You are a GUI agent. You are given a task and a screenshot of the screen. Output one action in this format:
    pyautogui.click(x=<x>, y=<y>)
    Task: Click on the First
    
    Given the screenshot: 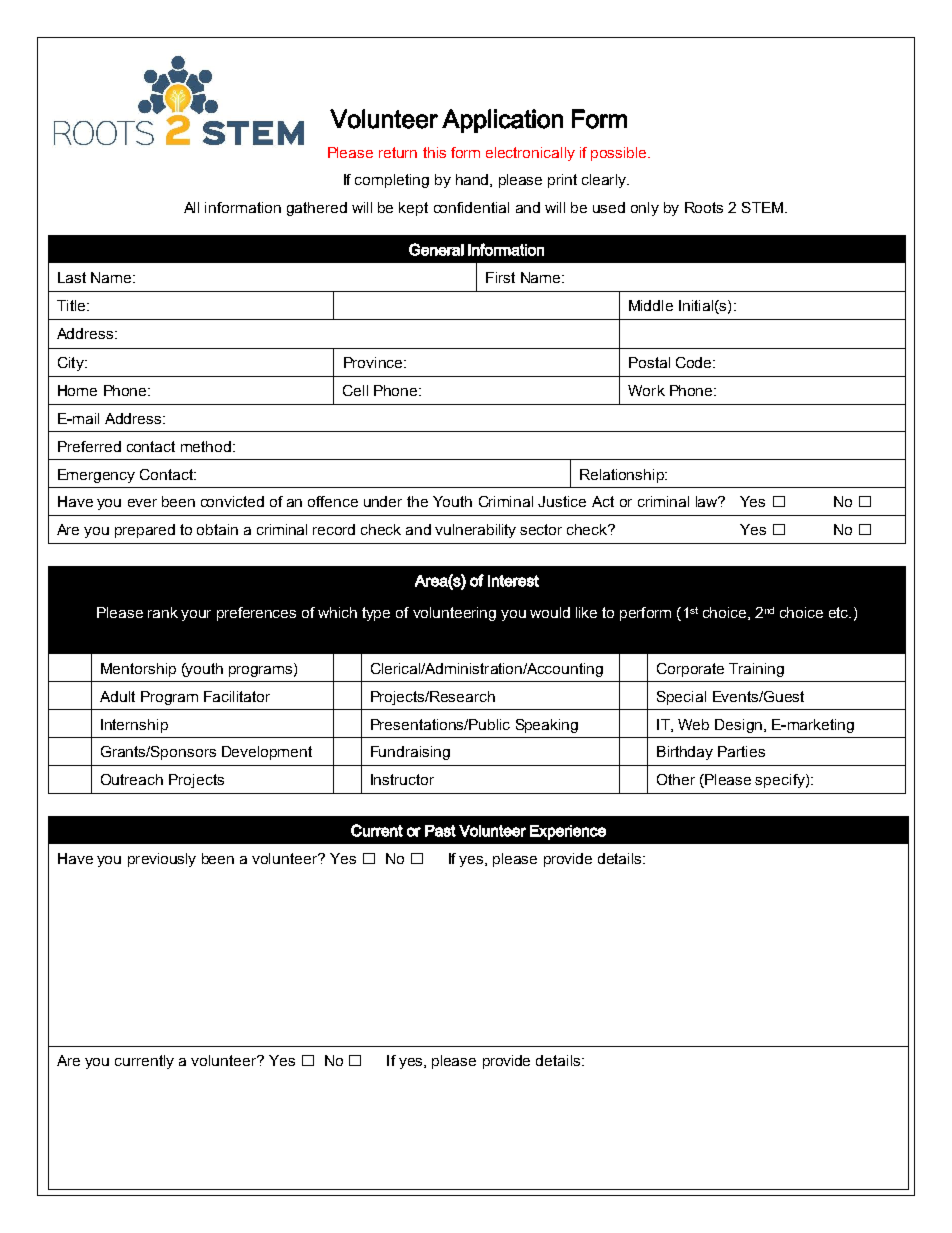 What is the action you would take?
    pyautogui.click(x=500, y=277)
